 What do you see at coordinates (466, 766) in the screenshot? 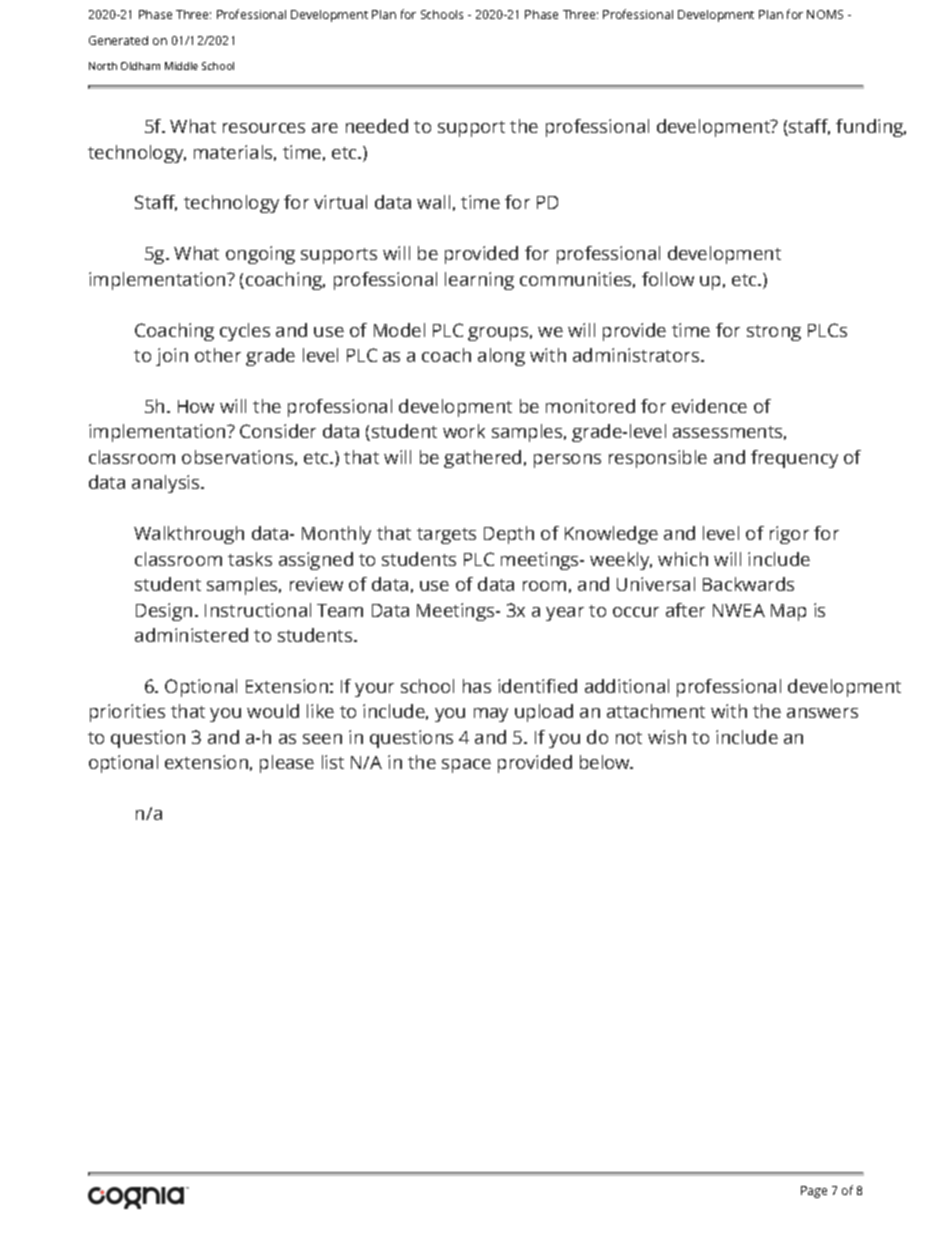
I see `space` at bounding box center [466, 766].
